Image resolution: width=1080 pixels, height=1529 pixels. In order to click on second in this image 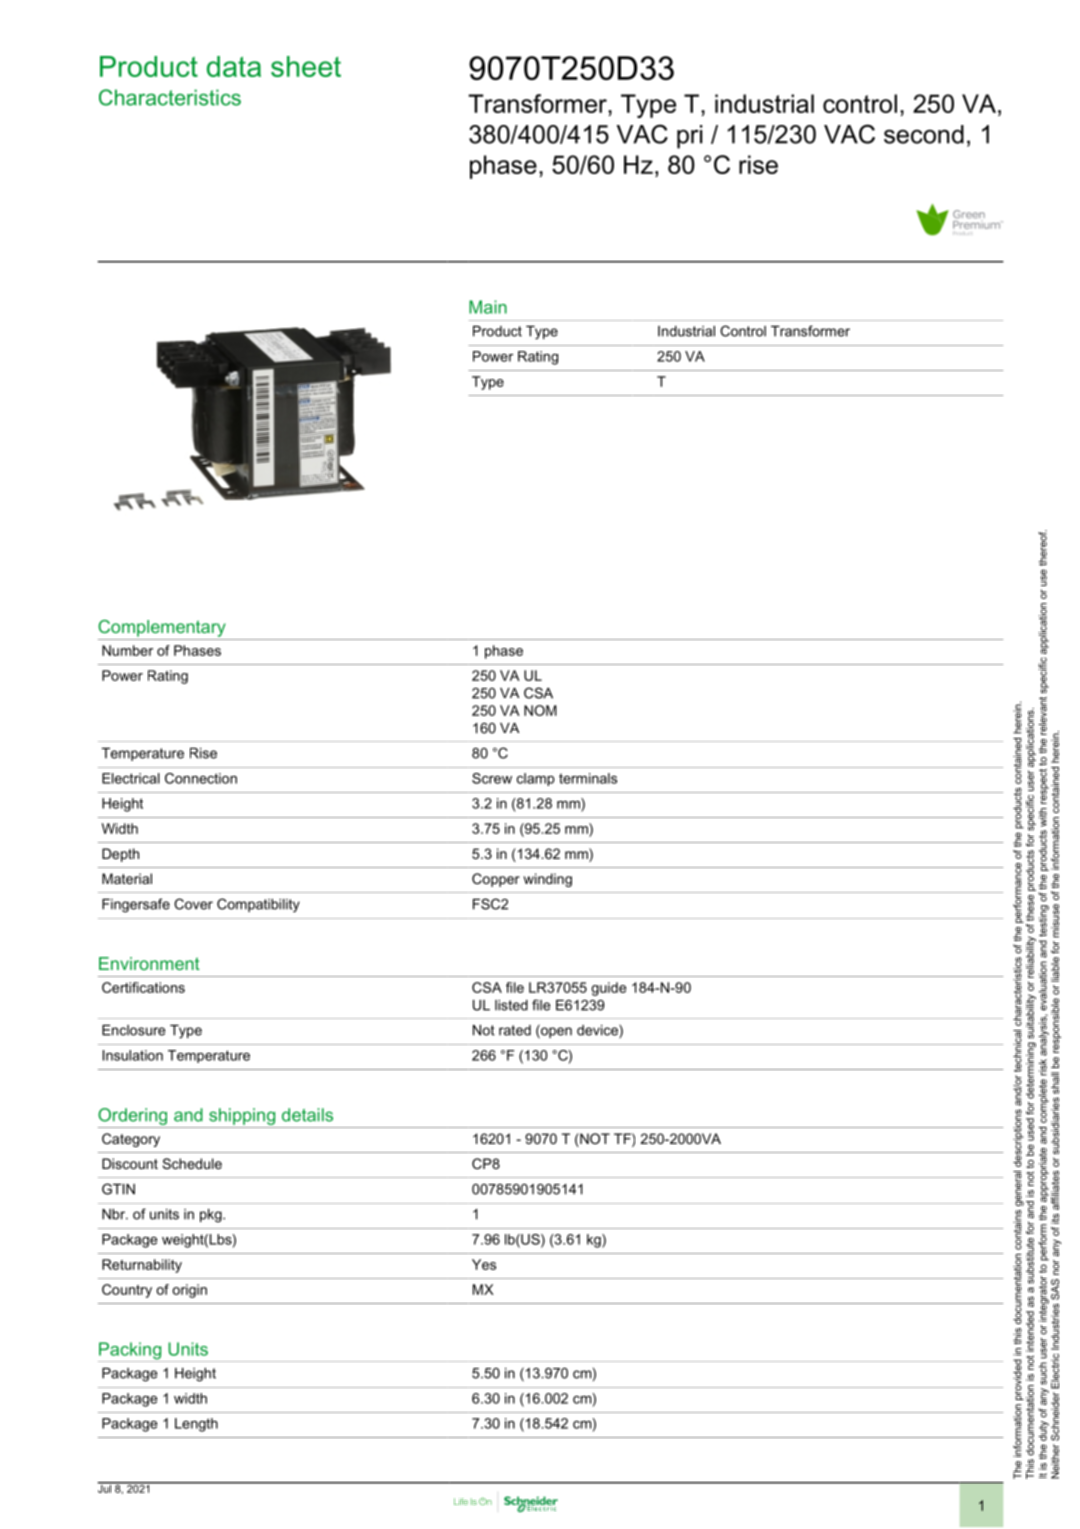, I will do `click(924, 134)`.
